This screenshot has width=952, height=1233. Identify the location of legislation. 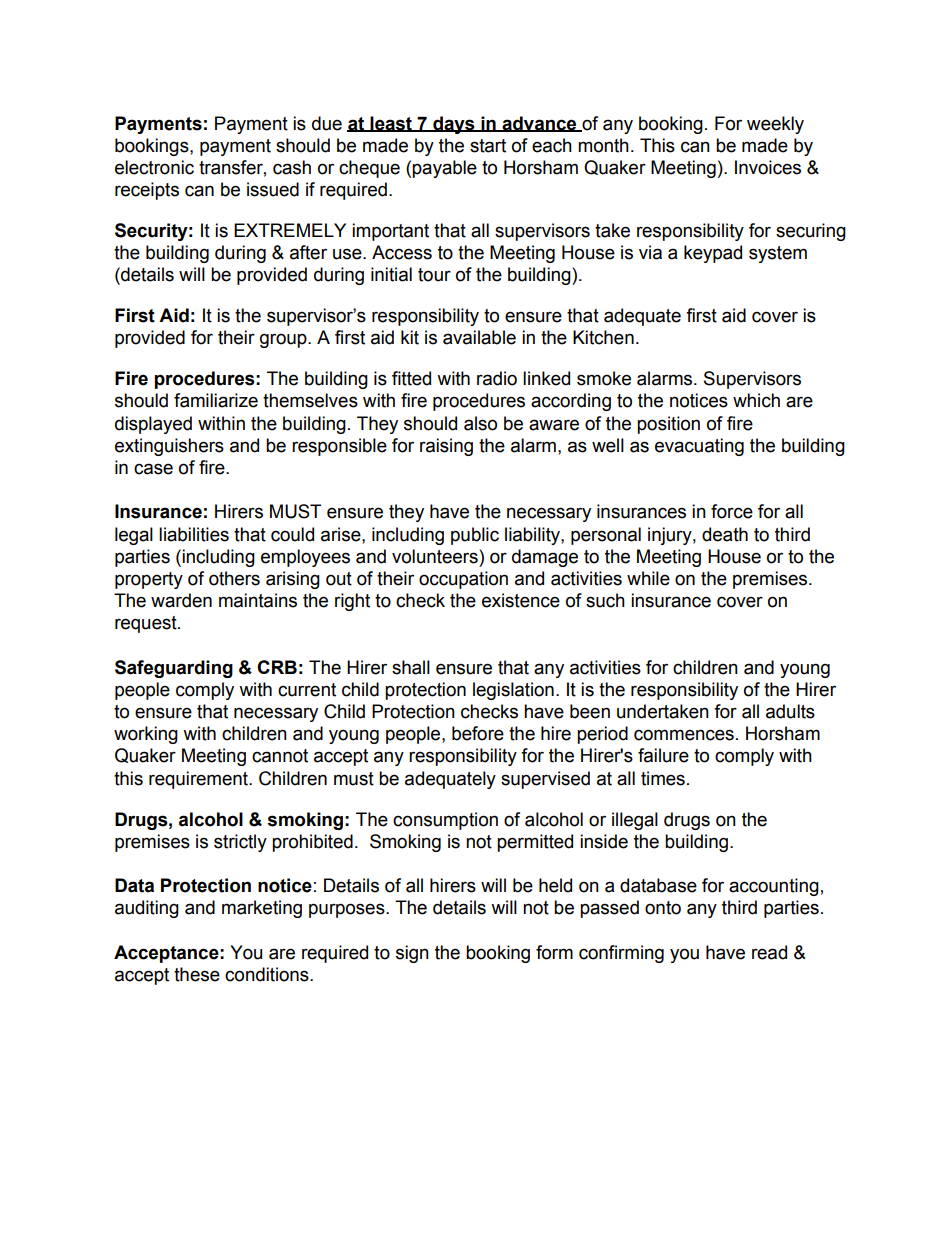
(513, 691).
